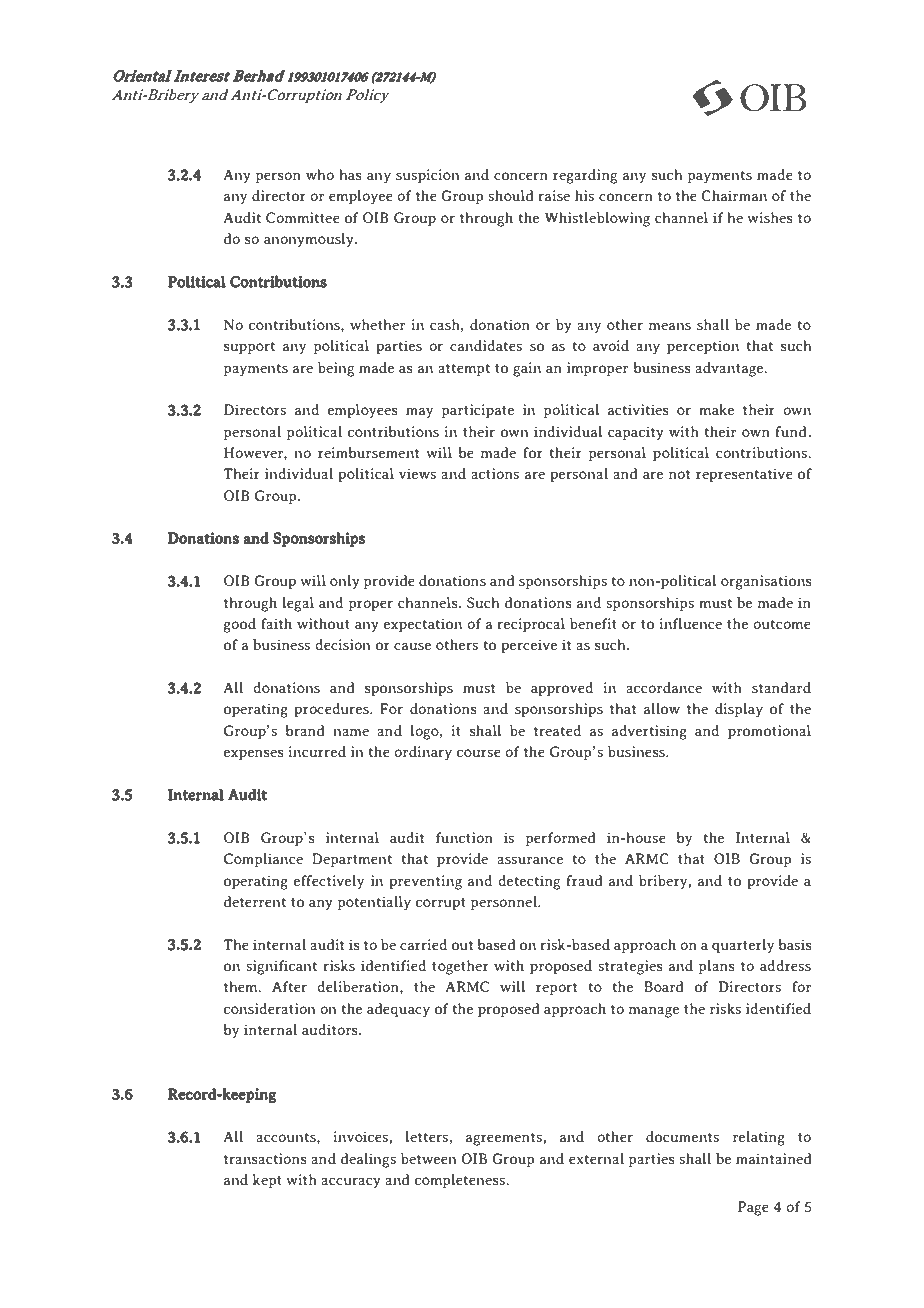  Describe the element at coordinates (744, 475) in the page. I see `representative` at that location.
